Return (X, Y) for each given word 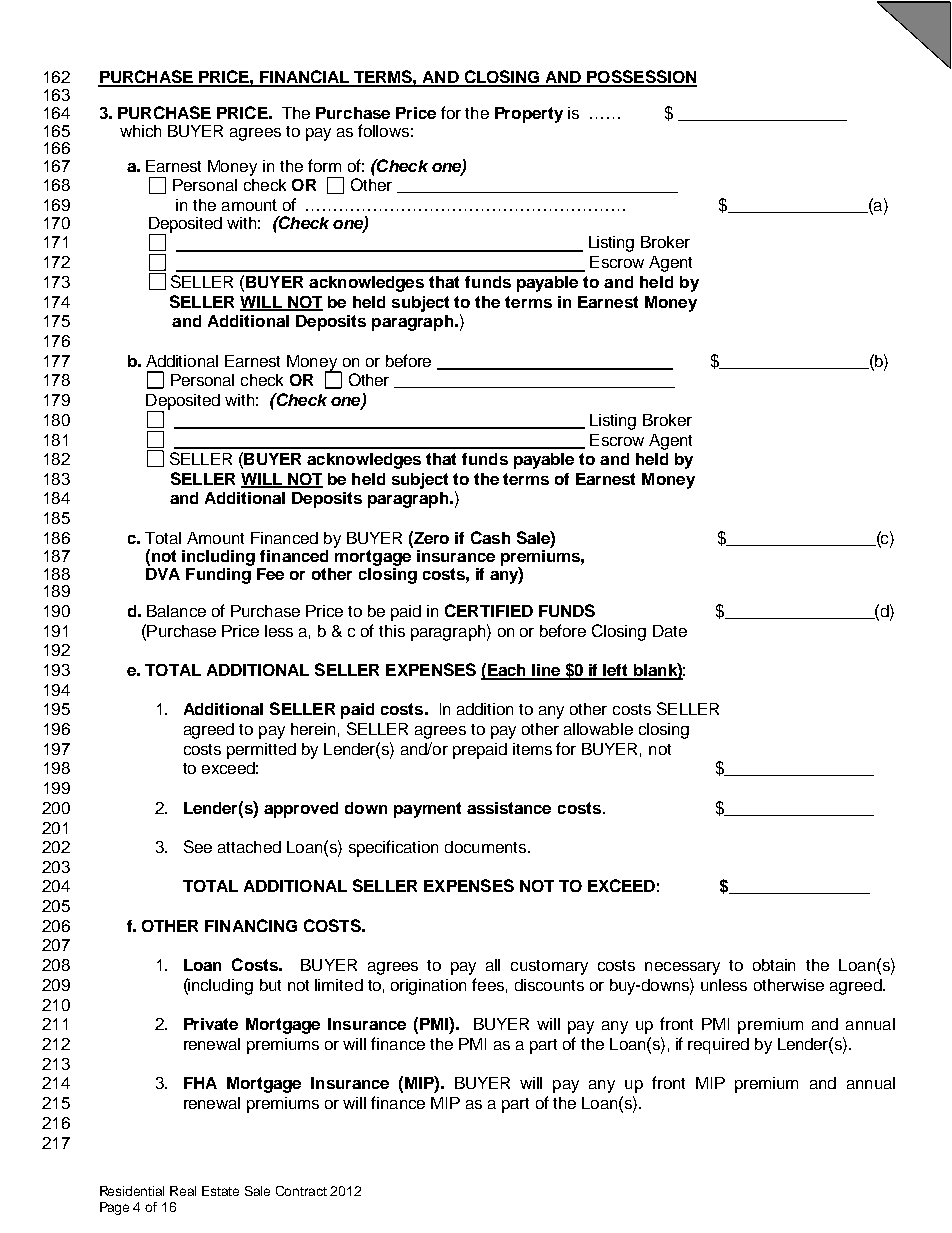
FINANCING (251, 925)
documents (487, 847)
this (392, 631)
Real (183, 1191)
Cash (490, 537)
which (140, 131)
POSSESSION (641, 78)
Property (529, 115)
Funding (219, 574)
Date (670, 631)
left (616, 671)
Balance (176, 611)
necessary (682, 968)
